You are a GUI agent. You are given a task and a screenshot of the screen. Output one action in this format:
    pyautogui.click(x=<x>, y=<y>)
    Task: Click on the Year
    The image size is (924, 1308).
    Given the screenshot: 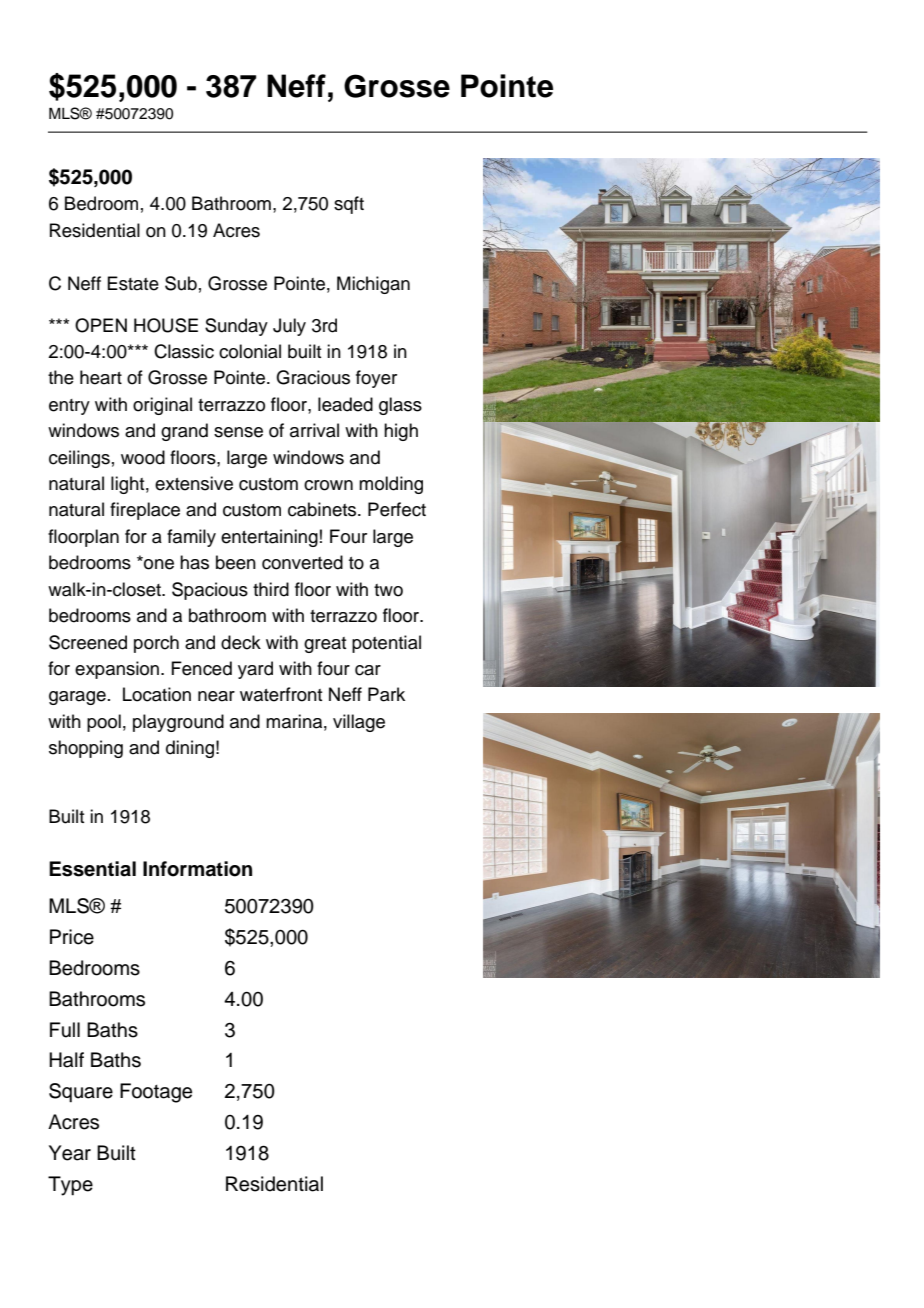 What is the action you would take?
    pyautogui.click(x=70, y=1153)
